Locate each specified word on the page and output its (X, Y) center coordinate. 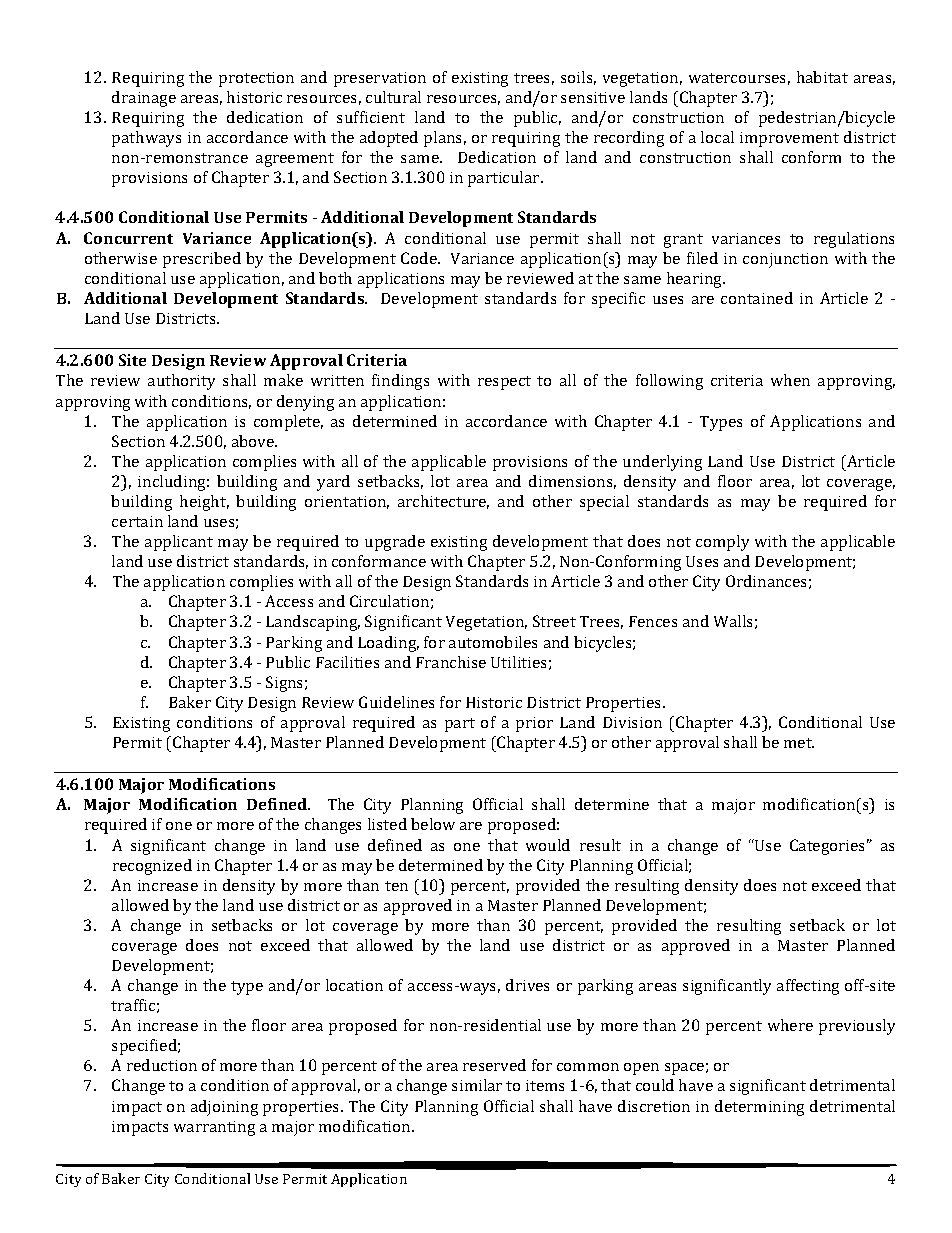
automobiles (493, 642)
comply (722, 543)
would (548, 845)
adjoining (224, 1108)
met (799, 743)
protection (256, 79)
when (790, 380)
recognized (152, 867)
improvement (789, 139)
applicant (179, 543)
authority (181, 382)
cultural (393, 97)
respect (504, 383)
